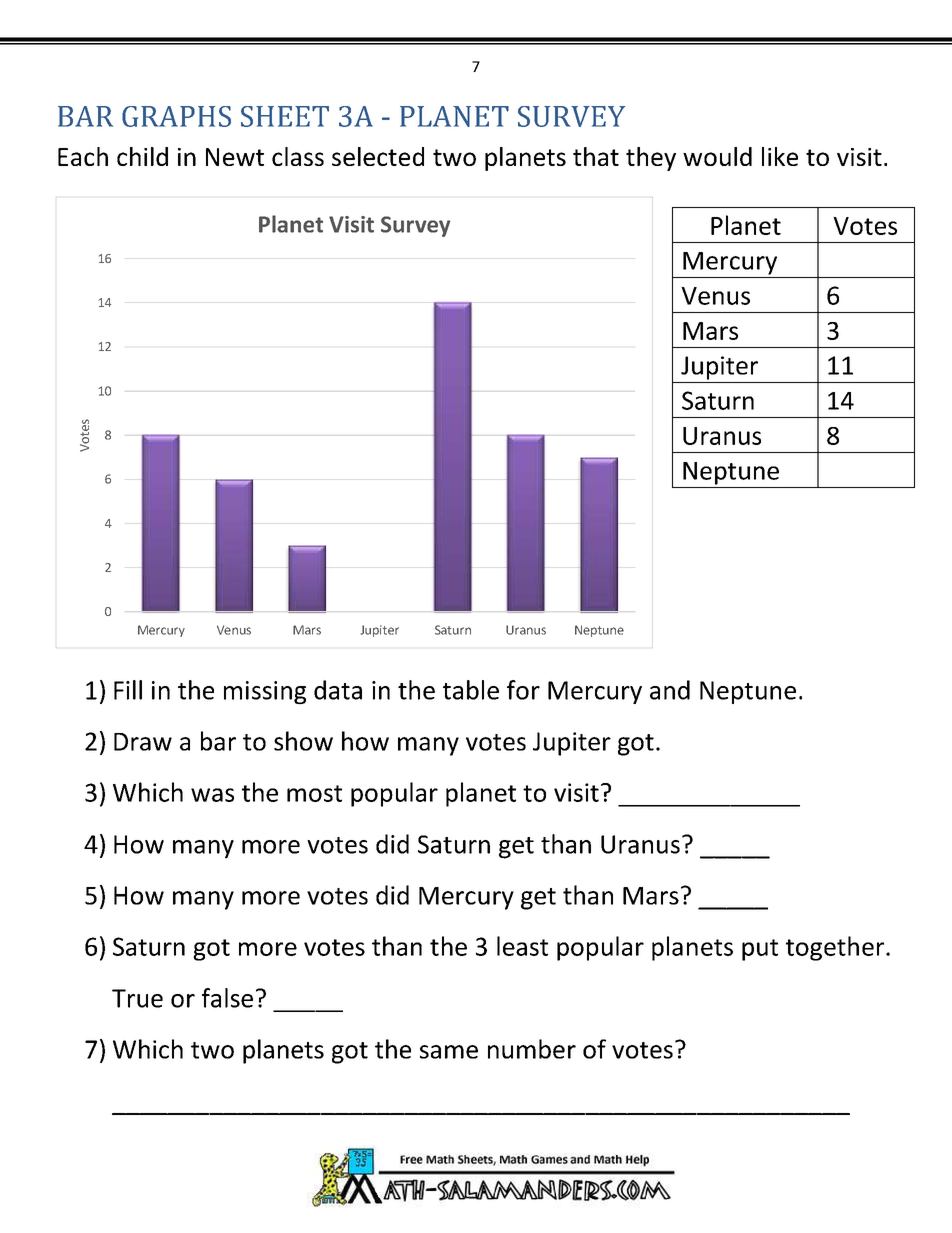 Image resolution: width=952 pixels, height=1233 pixels. Describe the element at coordinates (212, 795) in the screenshot. I see `was` at that location.
